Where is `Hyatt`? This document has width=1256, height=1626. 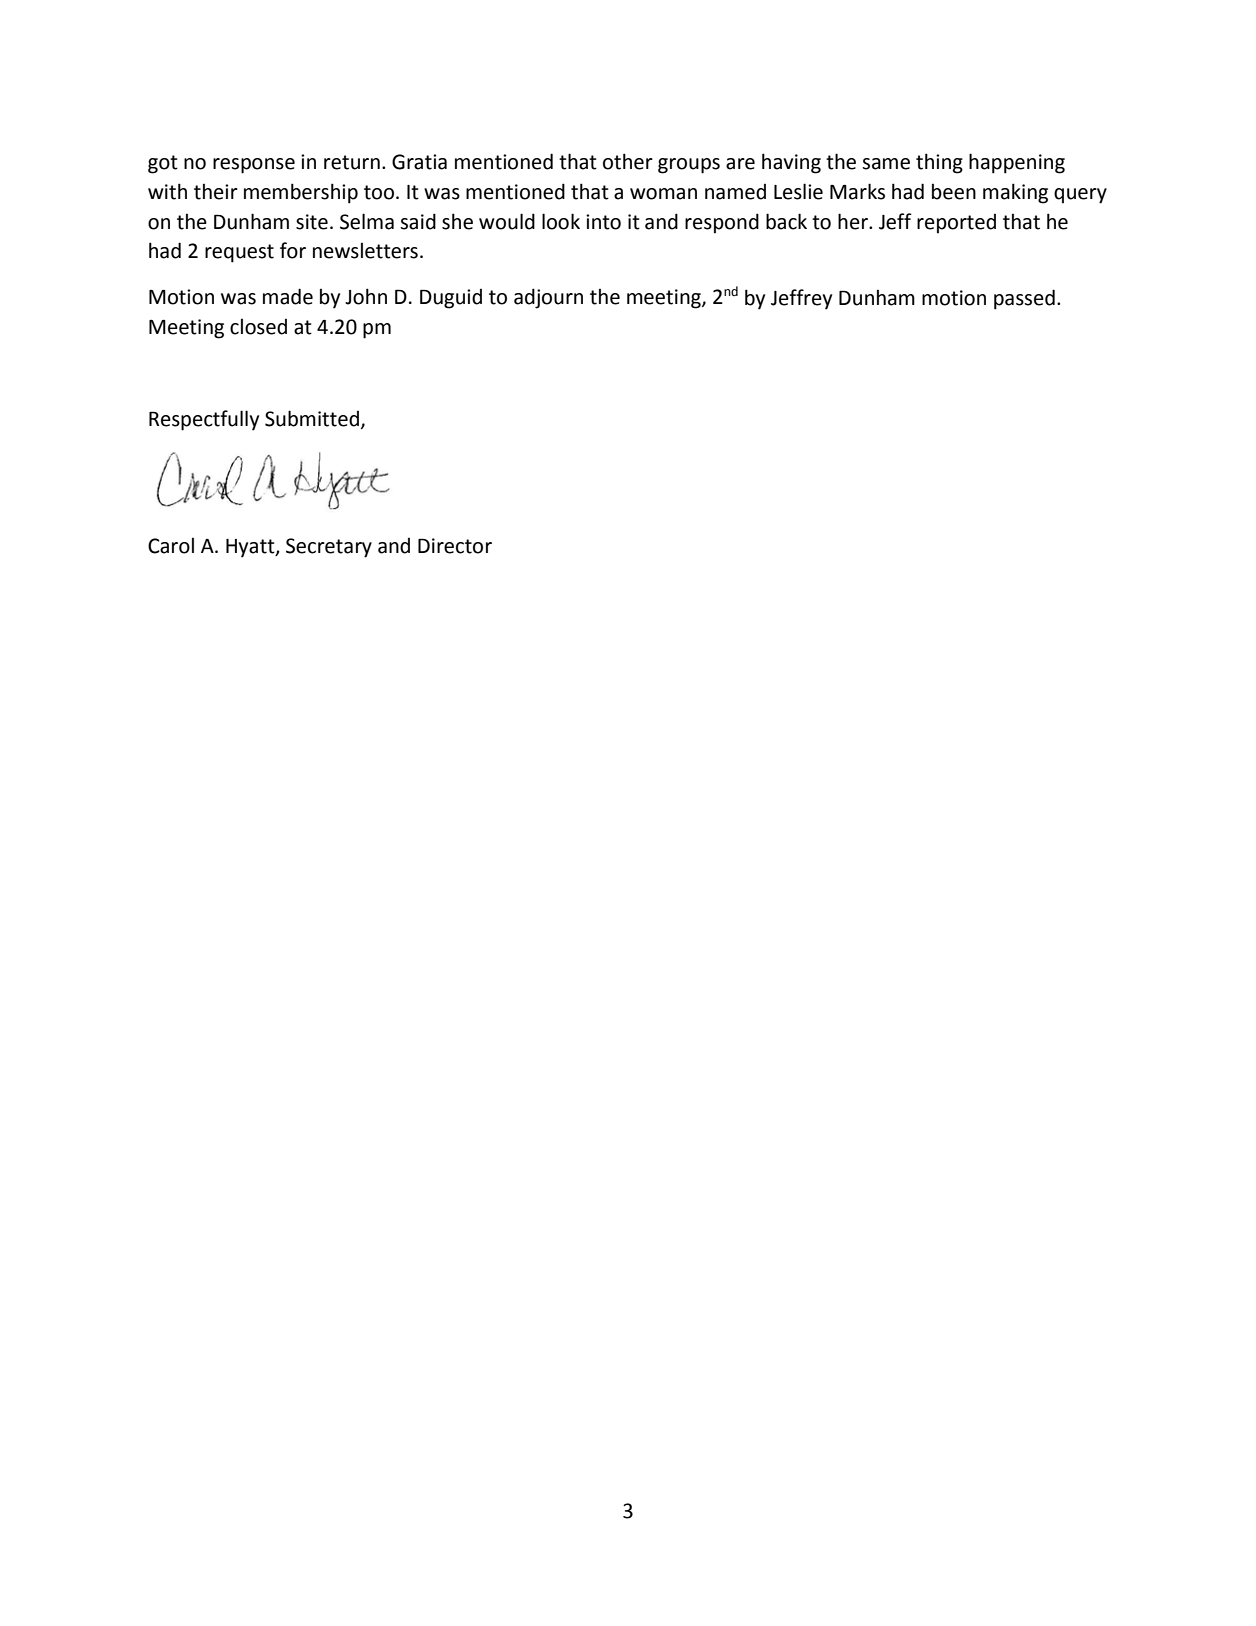 Hyatt is located at coordinates (251, 548).
